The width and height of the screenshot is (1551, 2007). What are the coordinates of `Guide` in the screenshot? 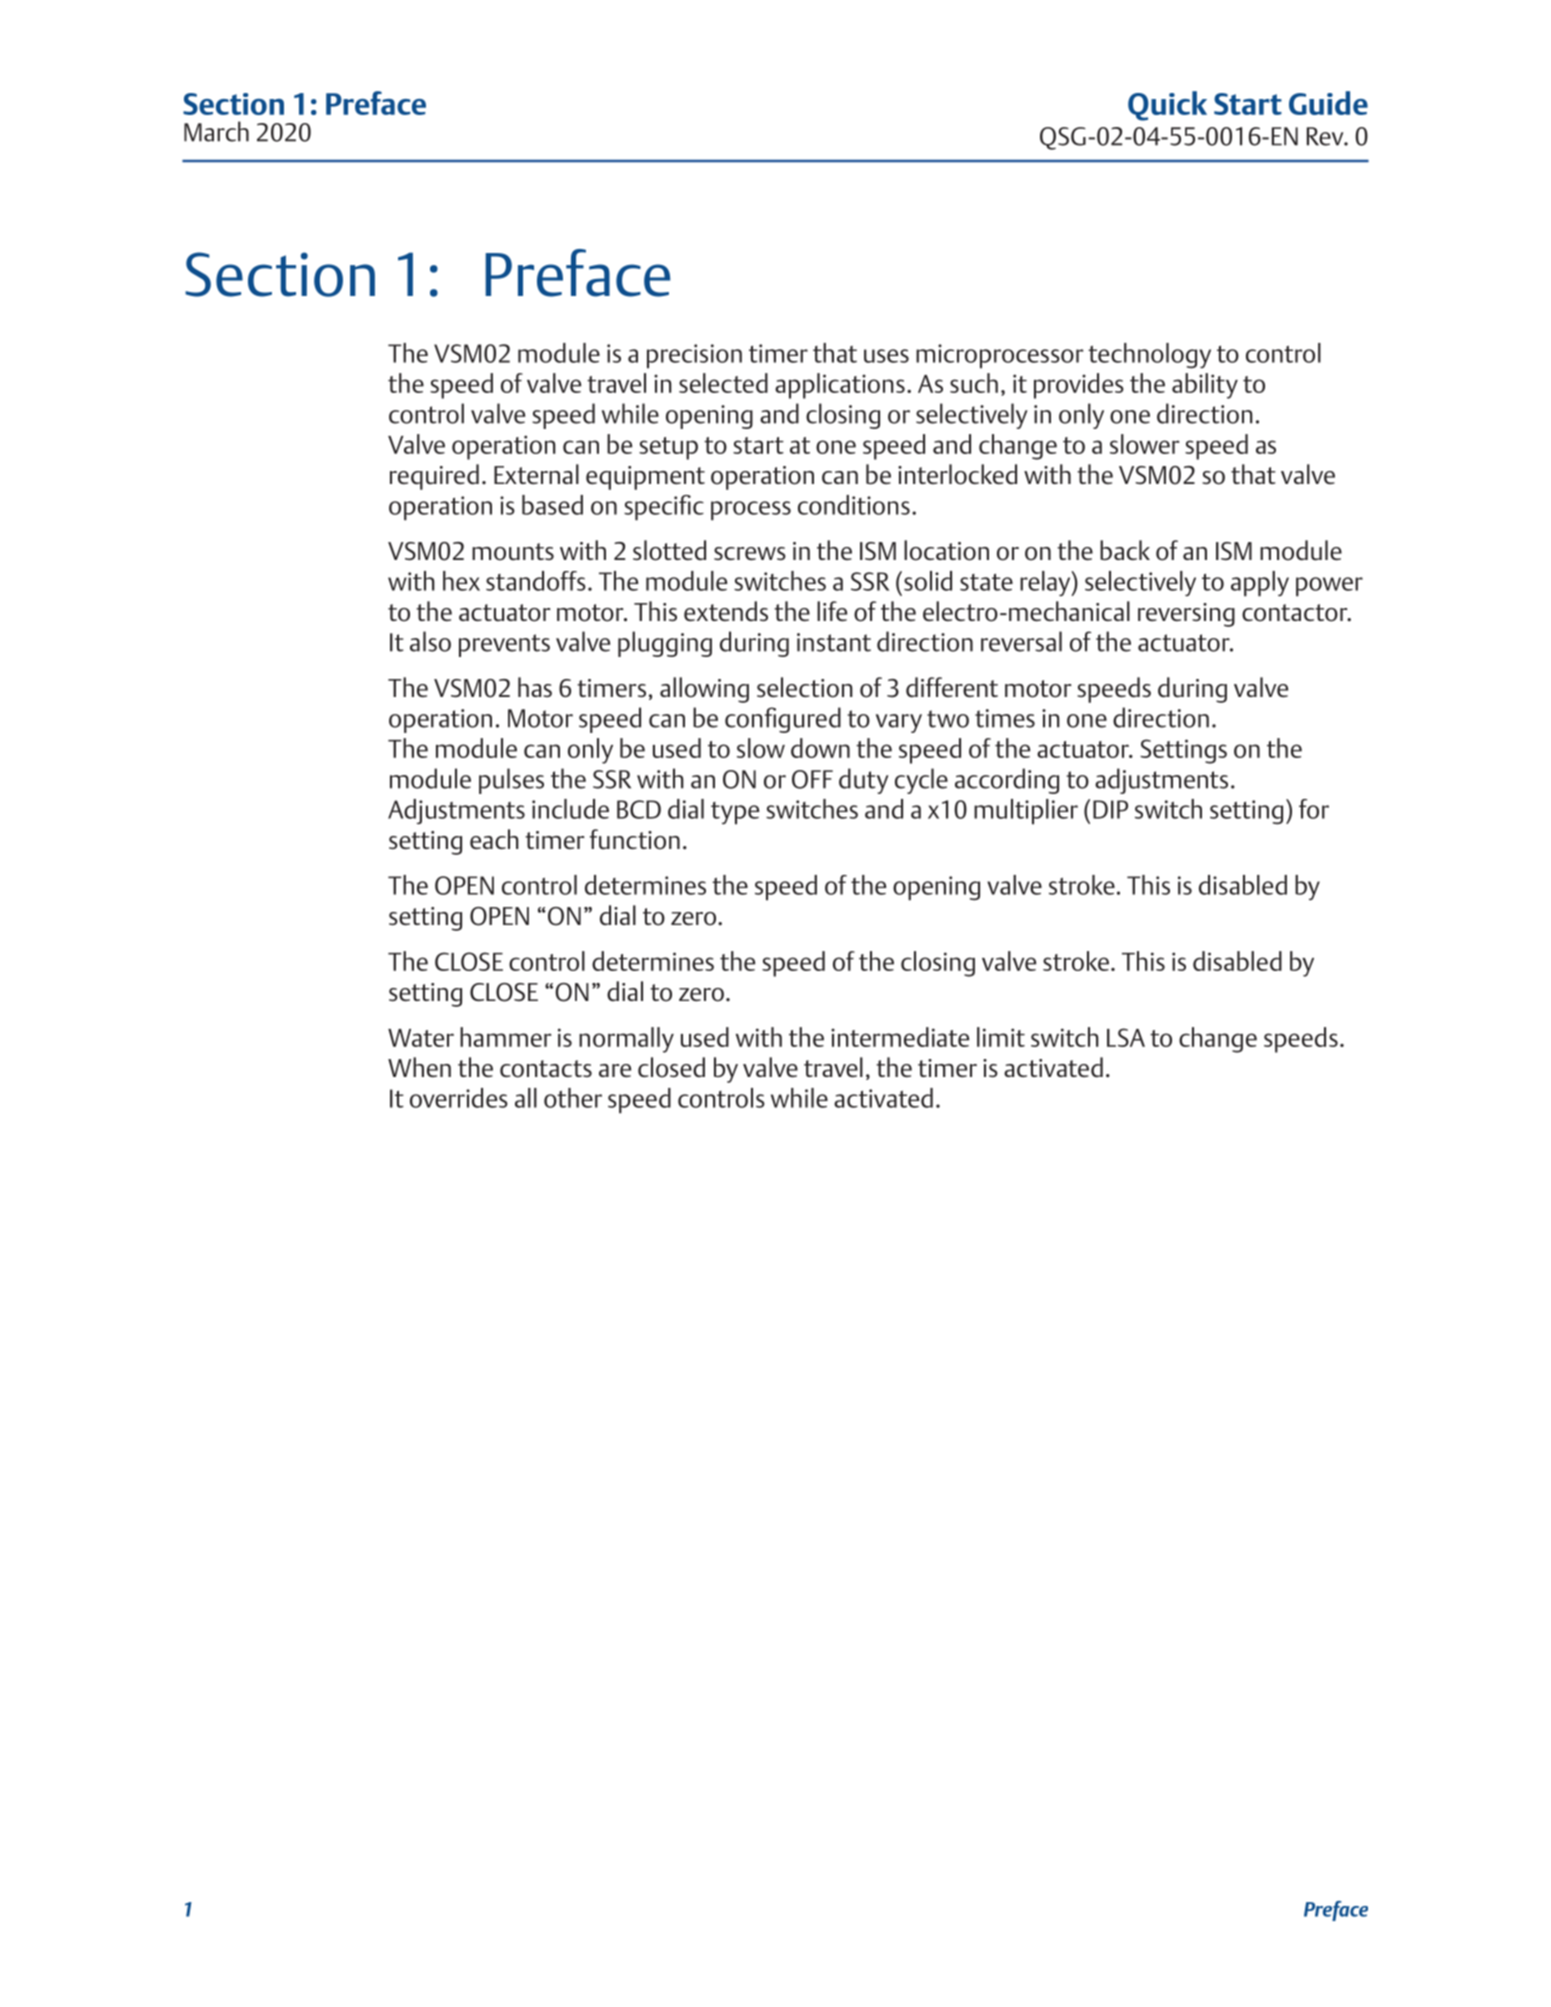 It's located at (1328, 103).
